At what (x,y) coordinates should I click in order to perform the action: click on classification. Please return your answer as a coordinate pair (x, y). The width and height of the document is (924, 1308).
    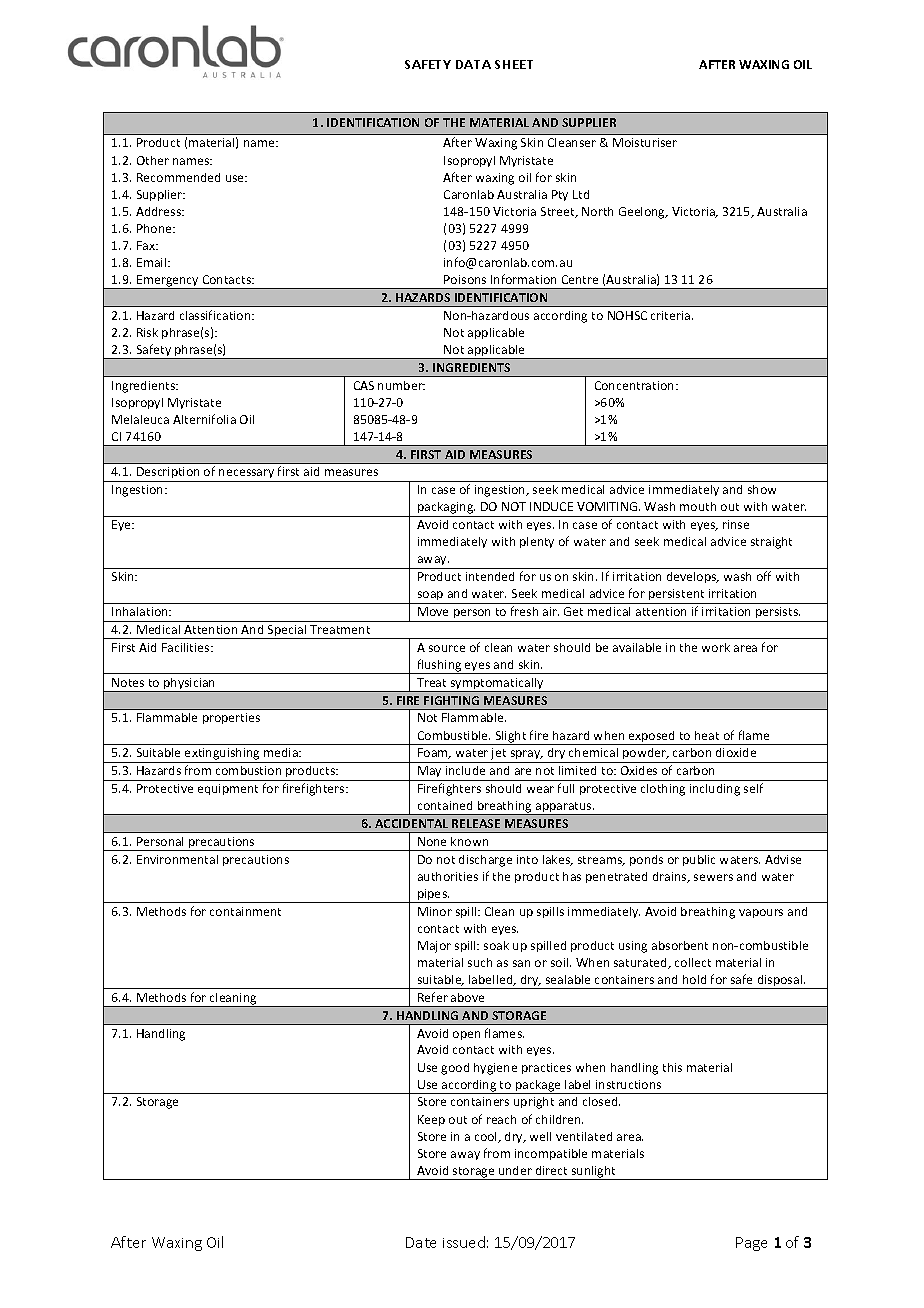
    Looking at the image, I should click on (216, 315).
